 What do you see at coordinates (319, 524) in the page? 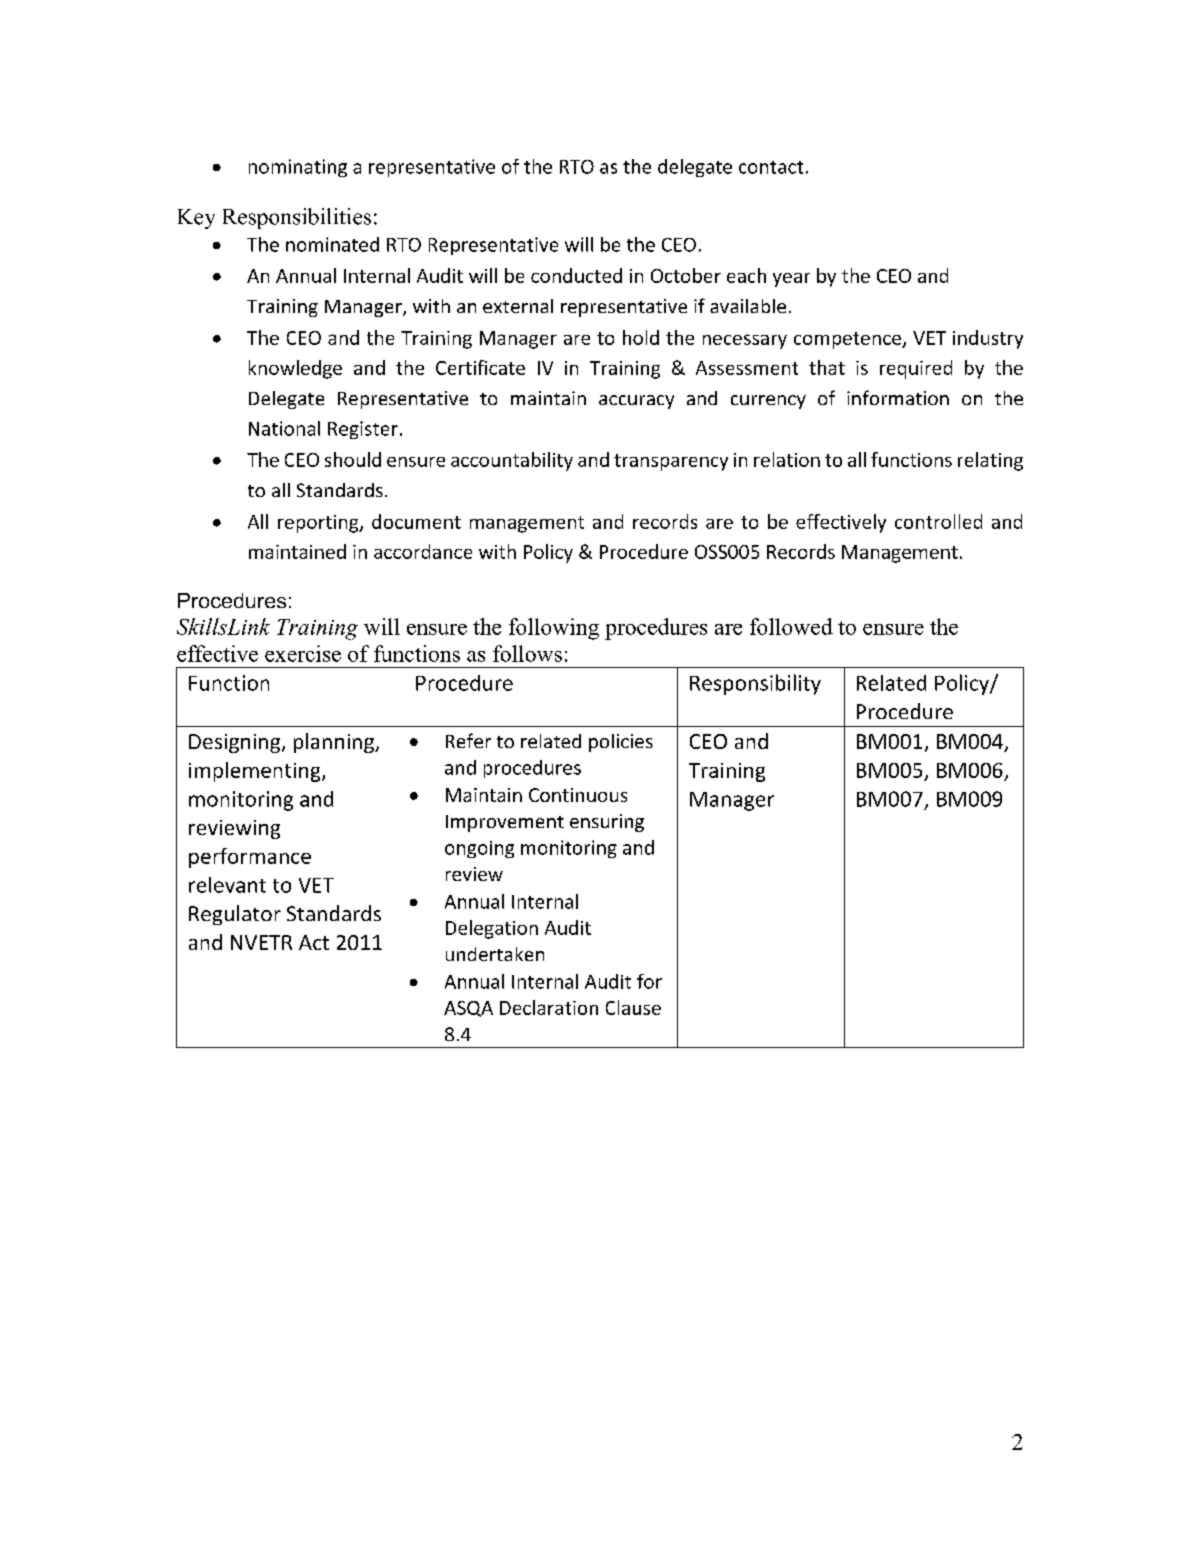
I see `reporting` at bounding box center [319, 524].
